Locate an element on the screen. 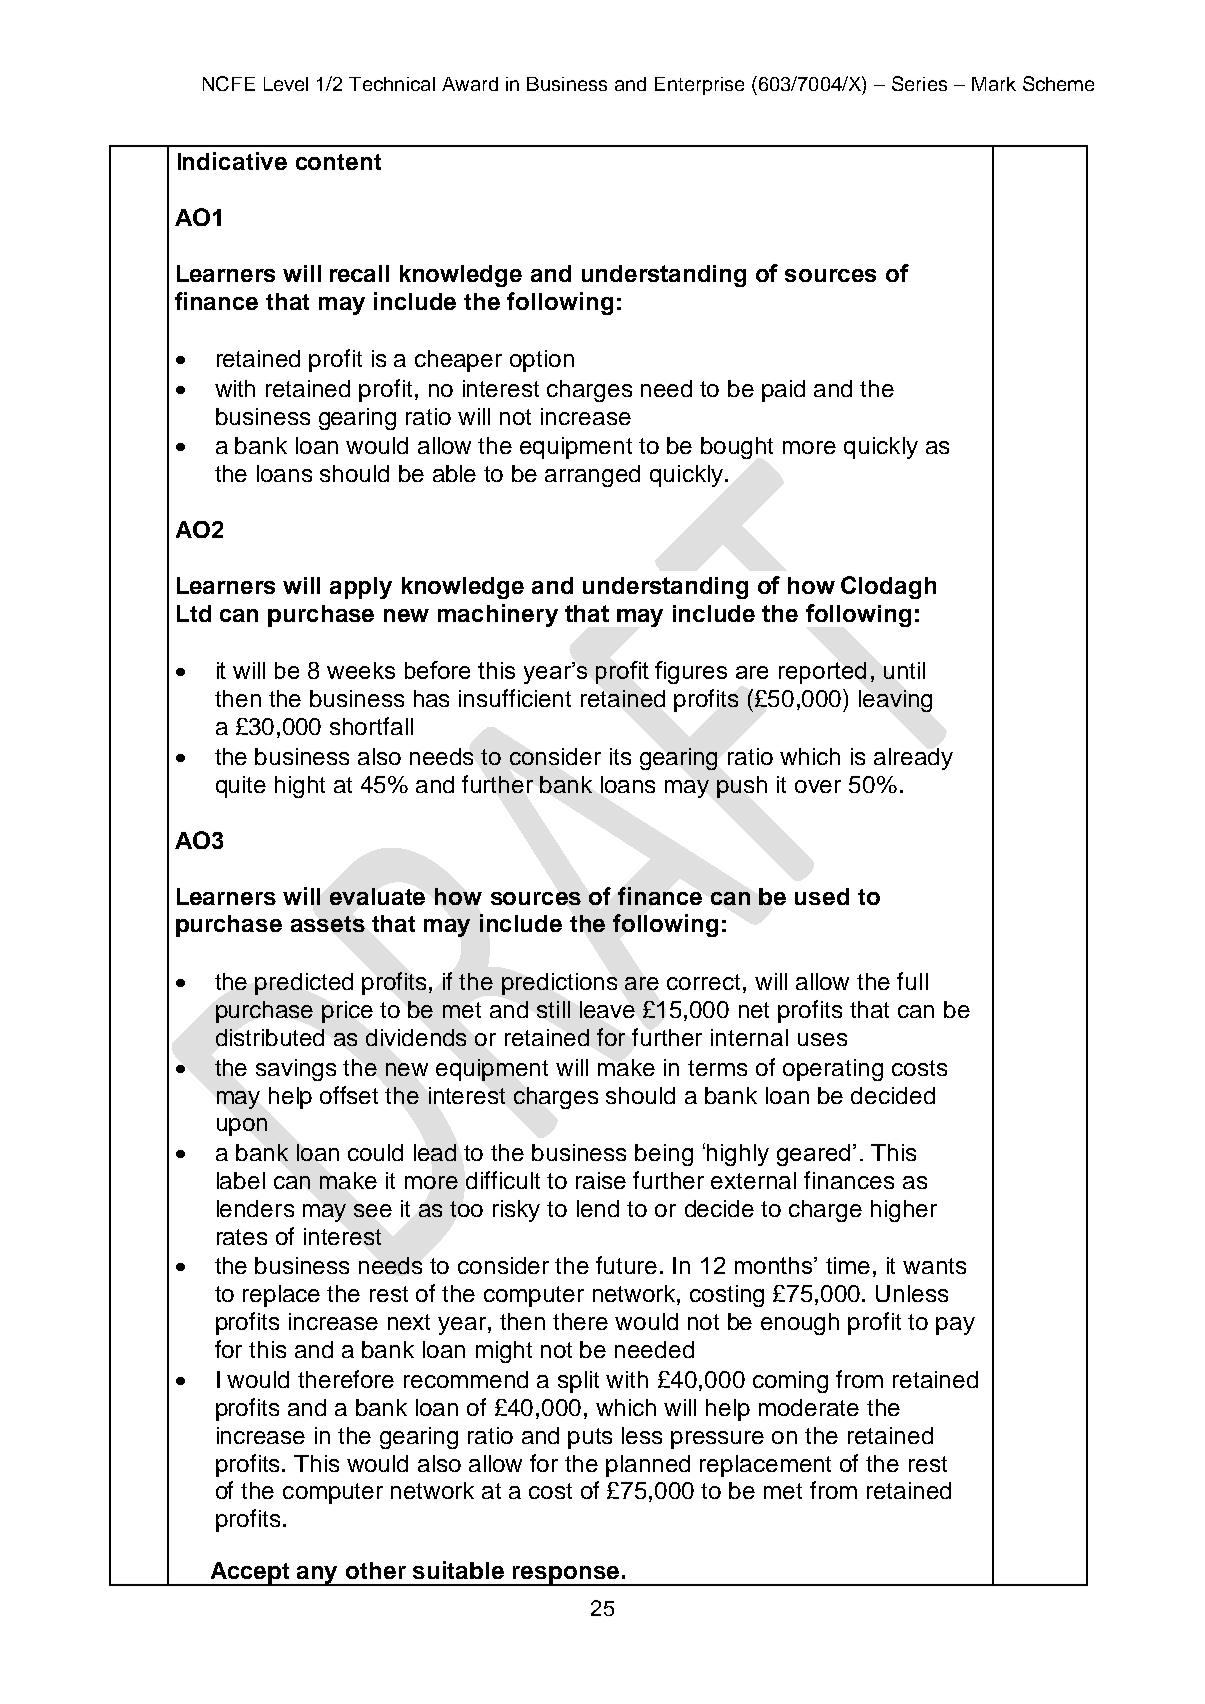 Image resolution: width=1205 pixels, height=1704 pixels. planned is located at coordinates (648, 1466).
